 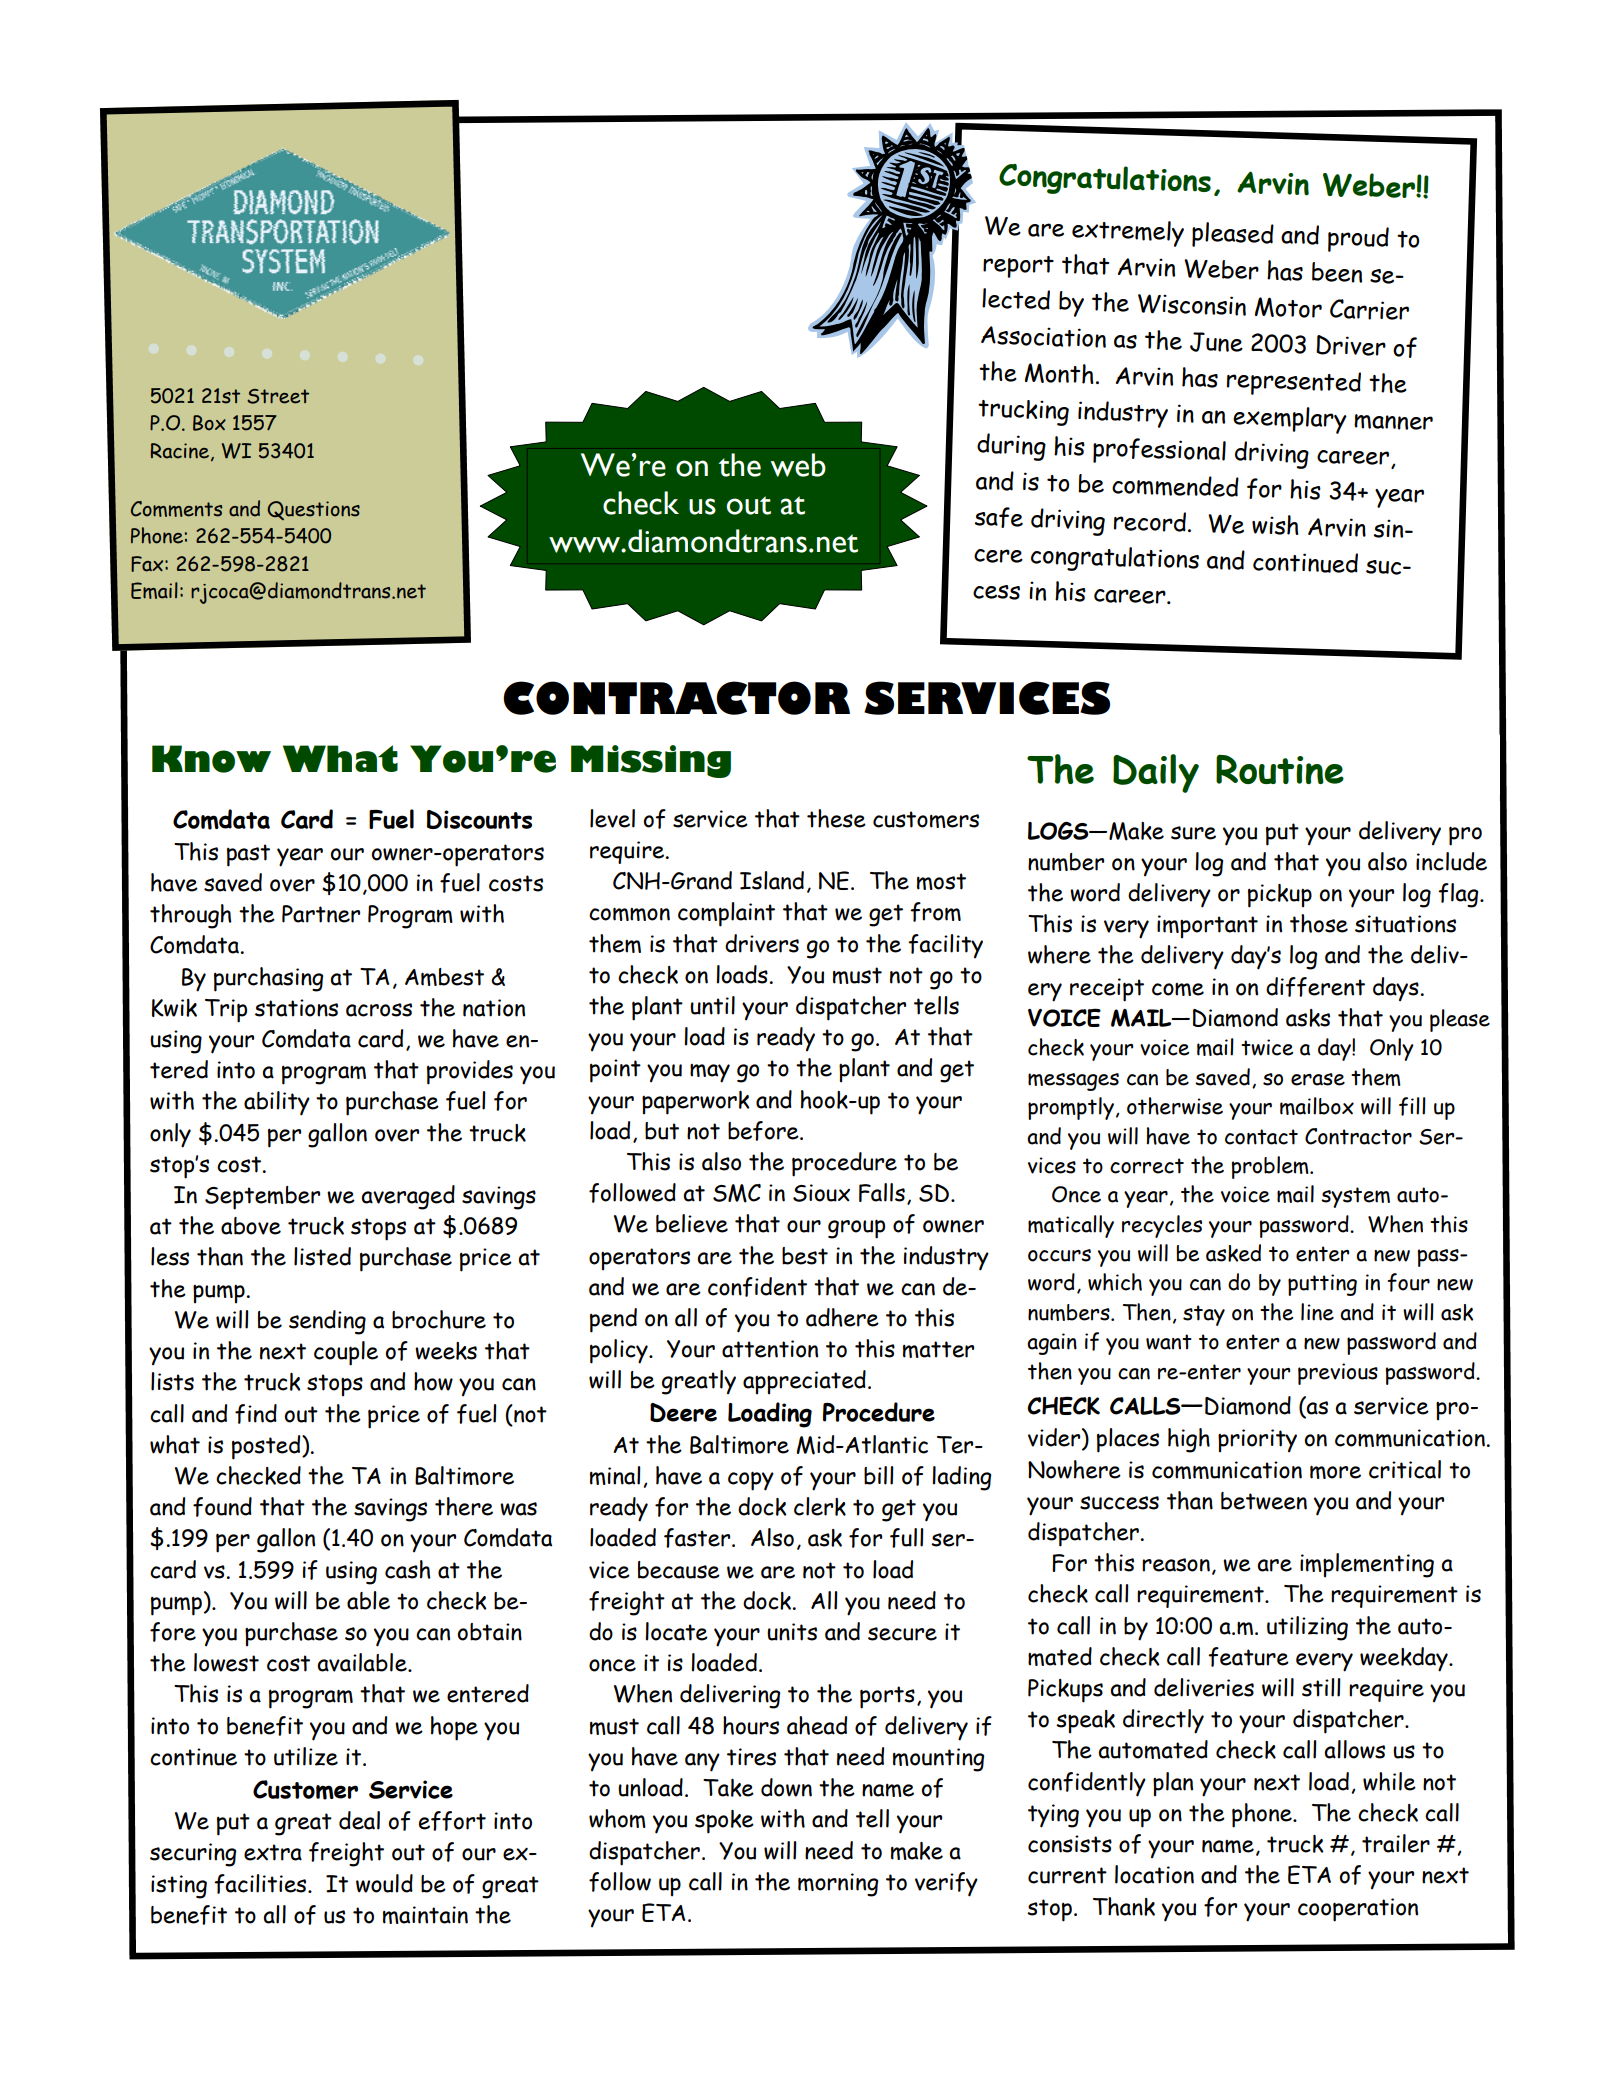 What do you see at coordinates (838, 1885) in the document?
I see `morning` at bounding box center [838, 1885].
